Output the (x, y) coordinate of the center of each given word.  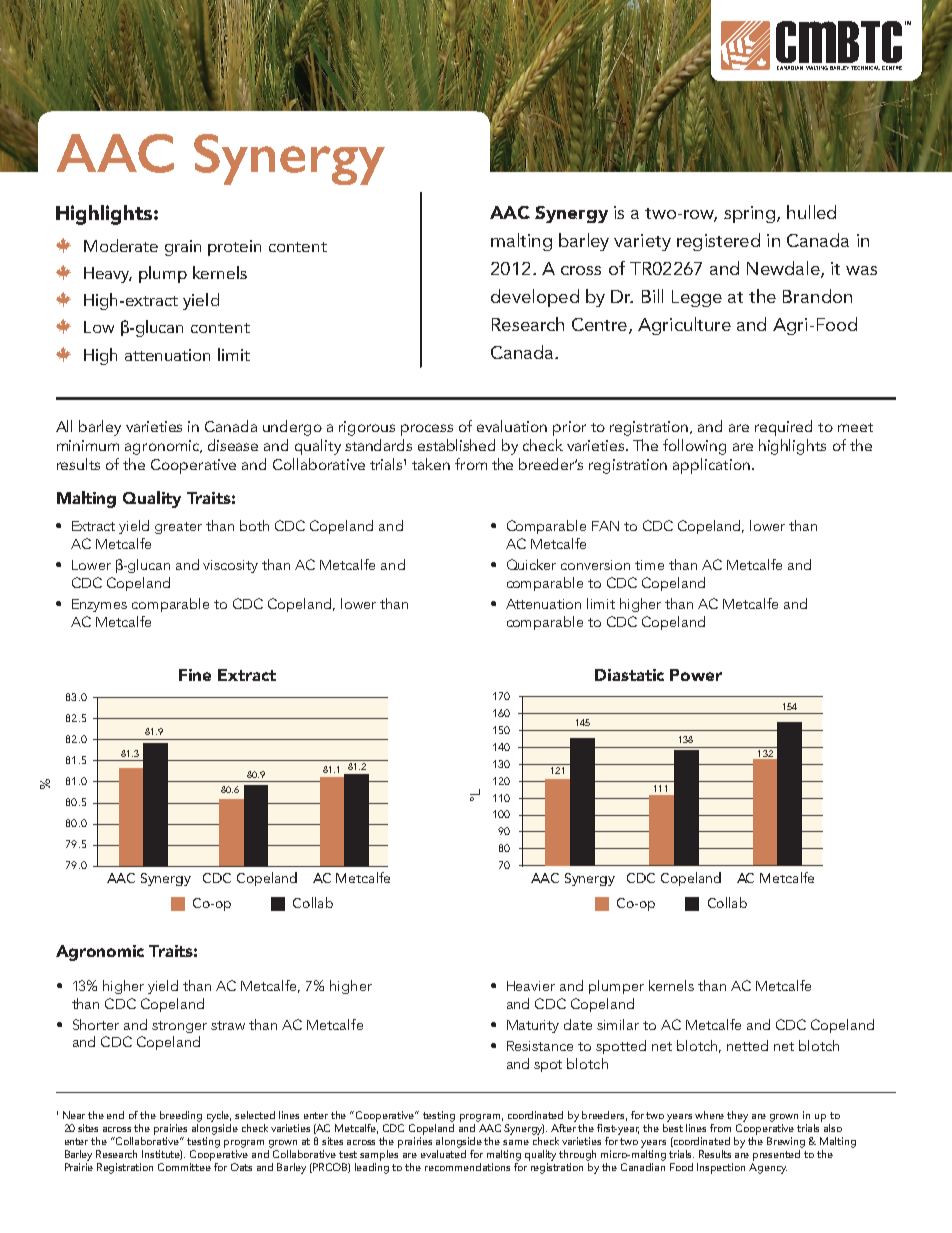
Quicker (531, 564)
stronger (179, 1027)
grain (183, 248)
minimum (88, 445)
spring (749, 214)
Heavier (531, 986)
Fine (195, 675)
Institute (162, 1155)
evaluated (443, 1152)
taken (431, 464)
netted (747, 1045)
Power (696, 675)
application (711, 466)
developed (535, 298)
